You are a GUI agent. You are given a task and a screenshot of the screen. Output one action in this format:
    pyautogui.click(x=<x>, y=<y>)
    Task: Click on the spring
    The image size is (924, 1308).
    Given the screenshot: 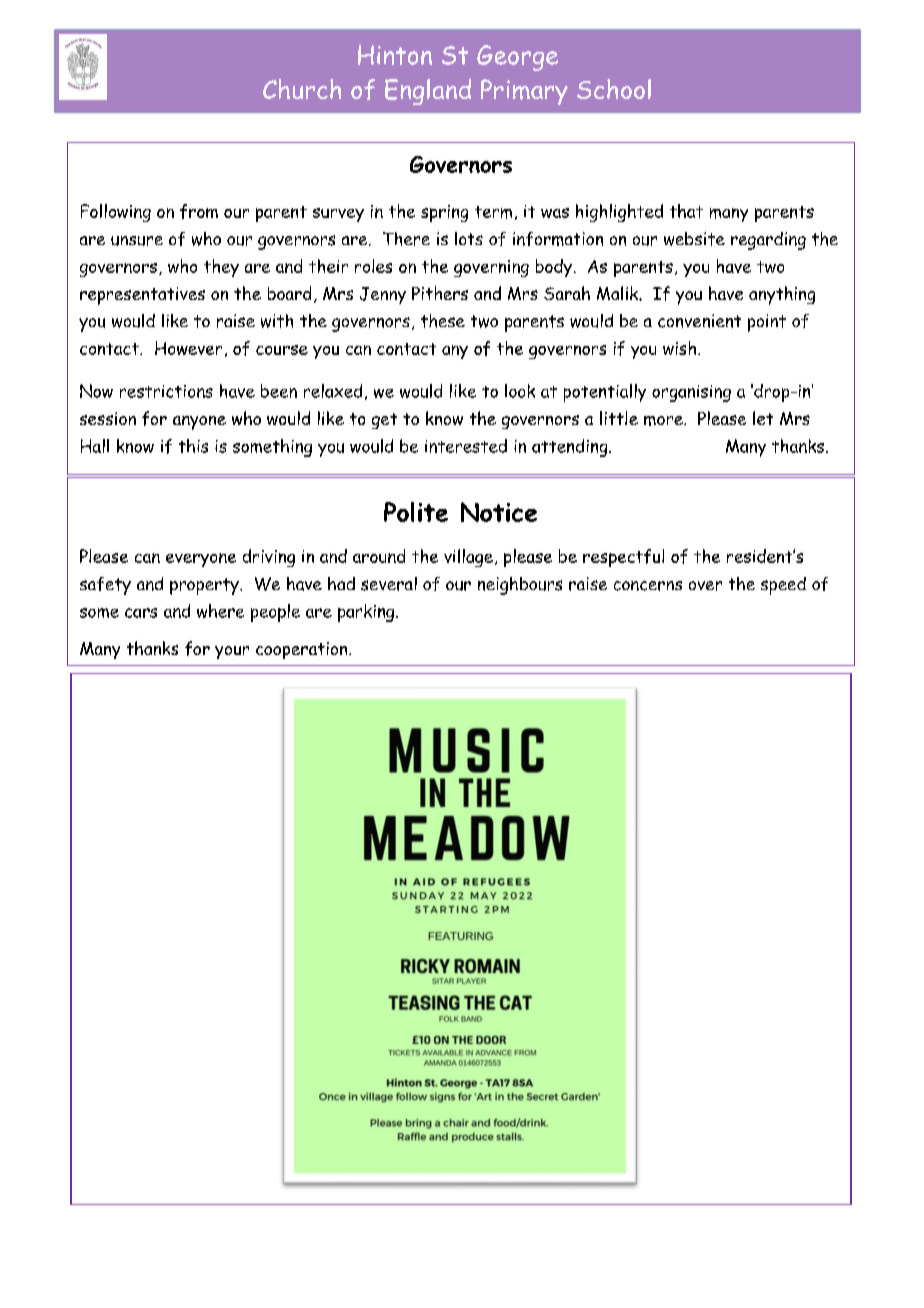 What is the action you would take?
    pyautogui.click(x=444, y=213)
